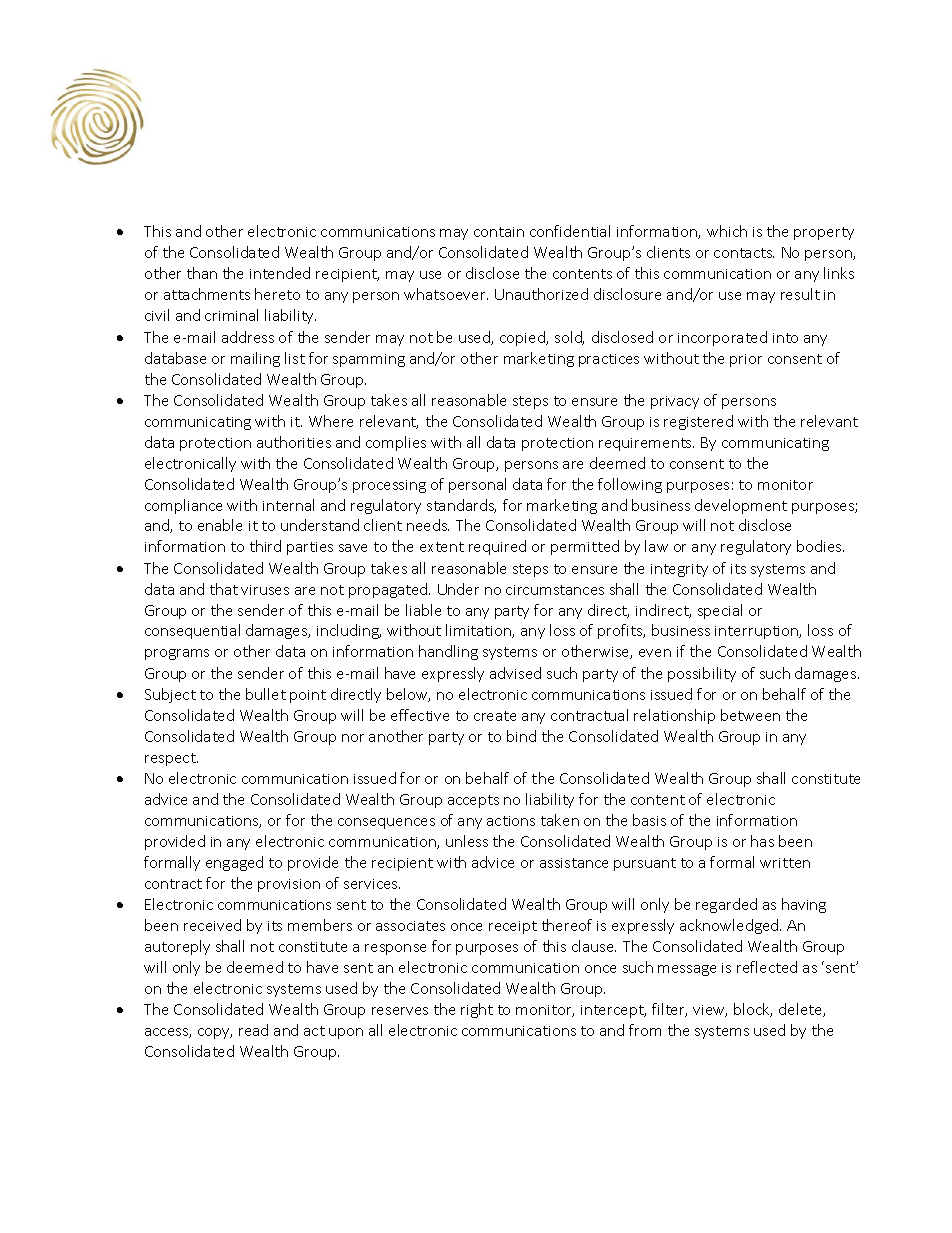  Describe the element at coordinates (448, 652) in the page. I see `handling` at that location.
